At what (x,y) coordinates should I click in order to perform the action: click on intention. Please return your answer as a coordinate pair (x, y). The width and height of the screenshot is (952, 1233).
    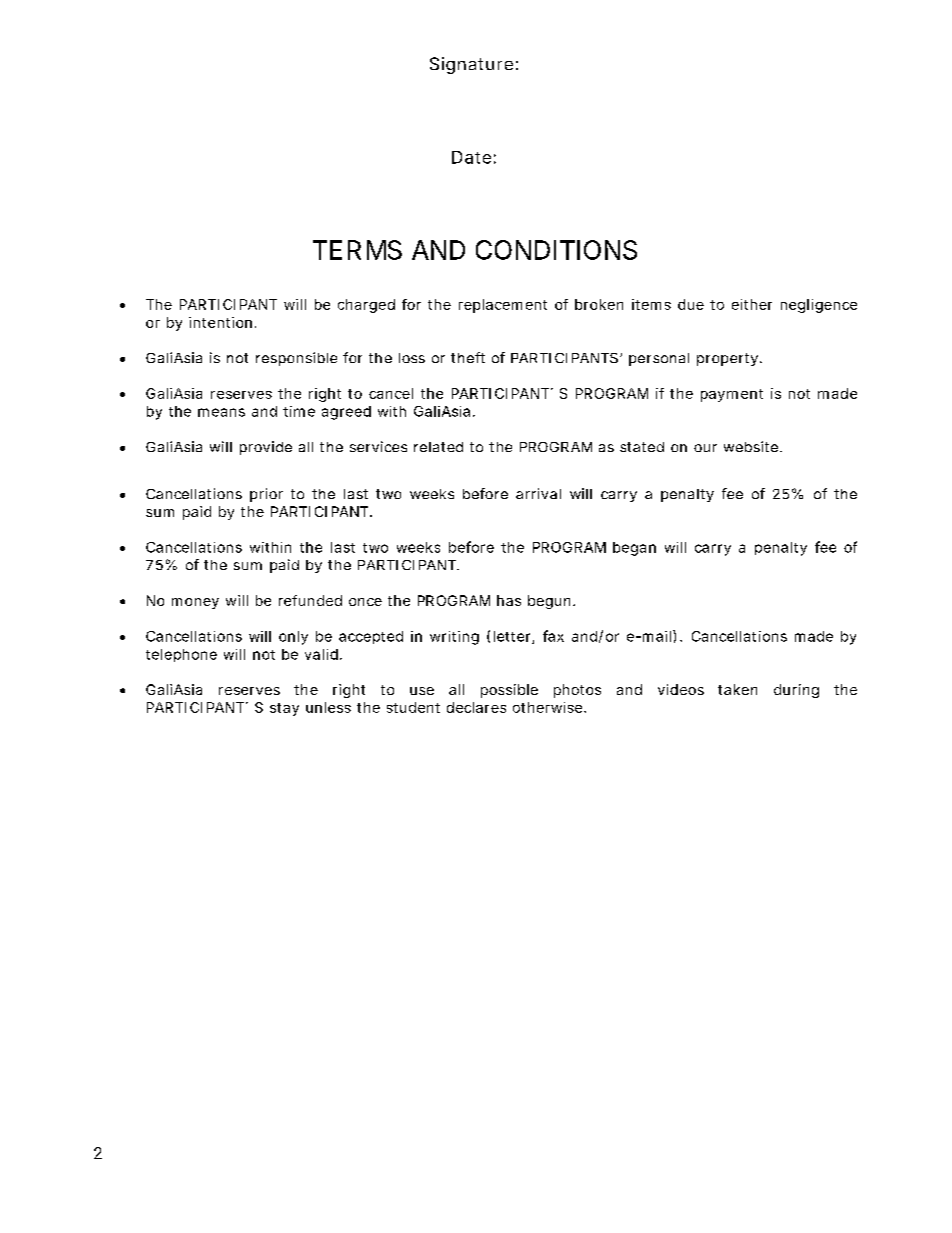
    Looking at the image, I should click on (222, 322).
